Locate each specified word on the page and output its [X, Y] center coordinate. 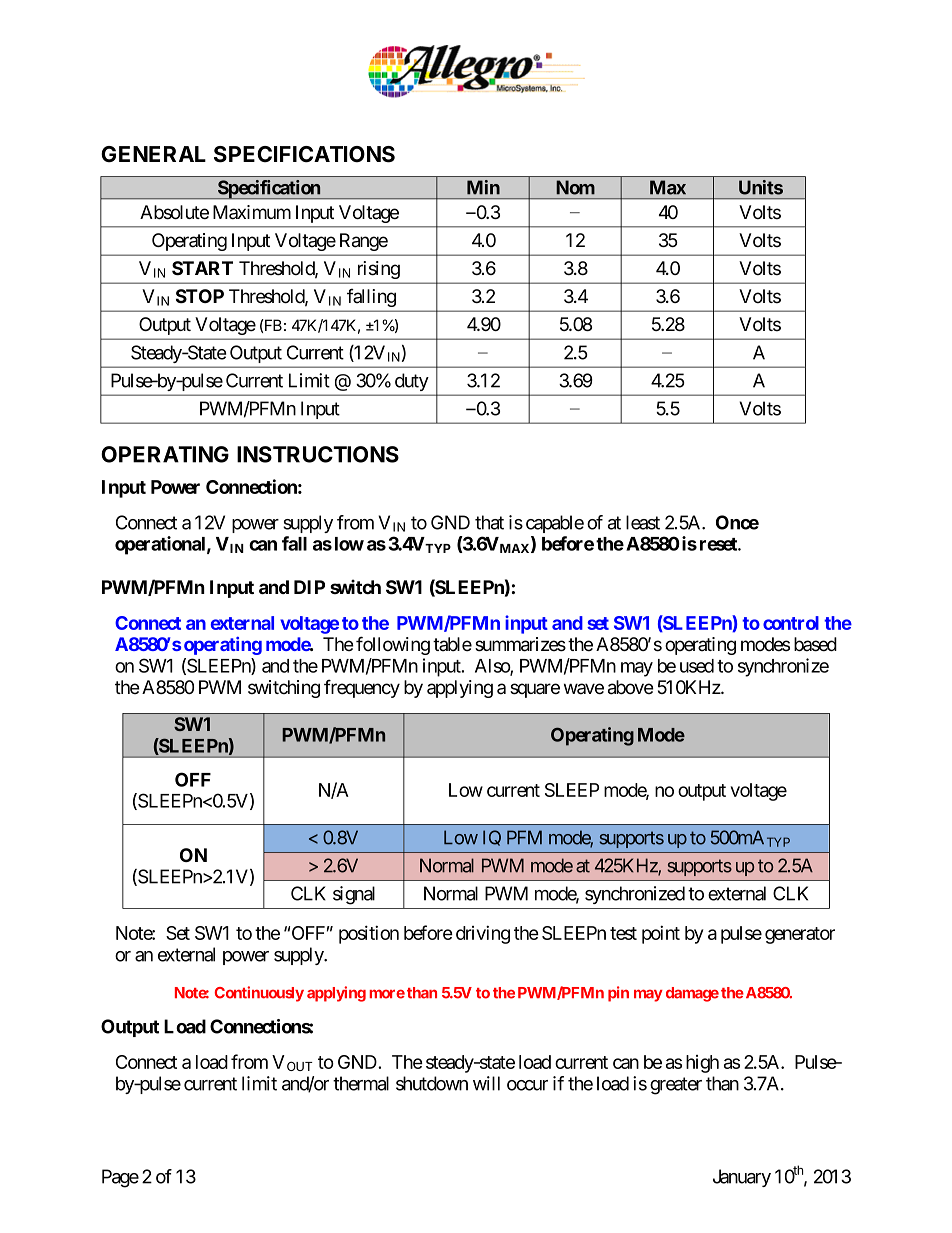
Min [483, 187]
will [486, 1083]
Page [120, 1178]
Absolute [174, 212]
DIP [309, 587]
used [697, 666]
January [742, 1178]
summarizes [520, 644]
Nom [575, 187]
